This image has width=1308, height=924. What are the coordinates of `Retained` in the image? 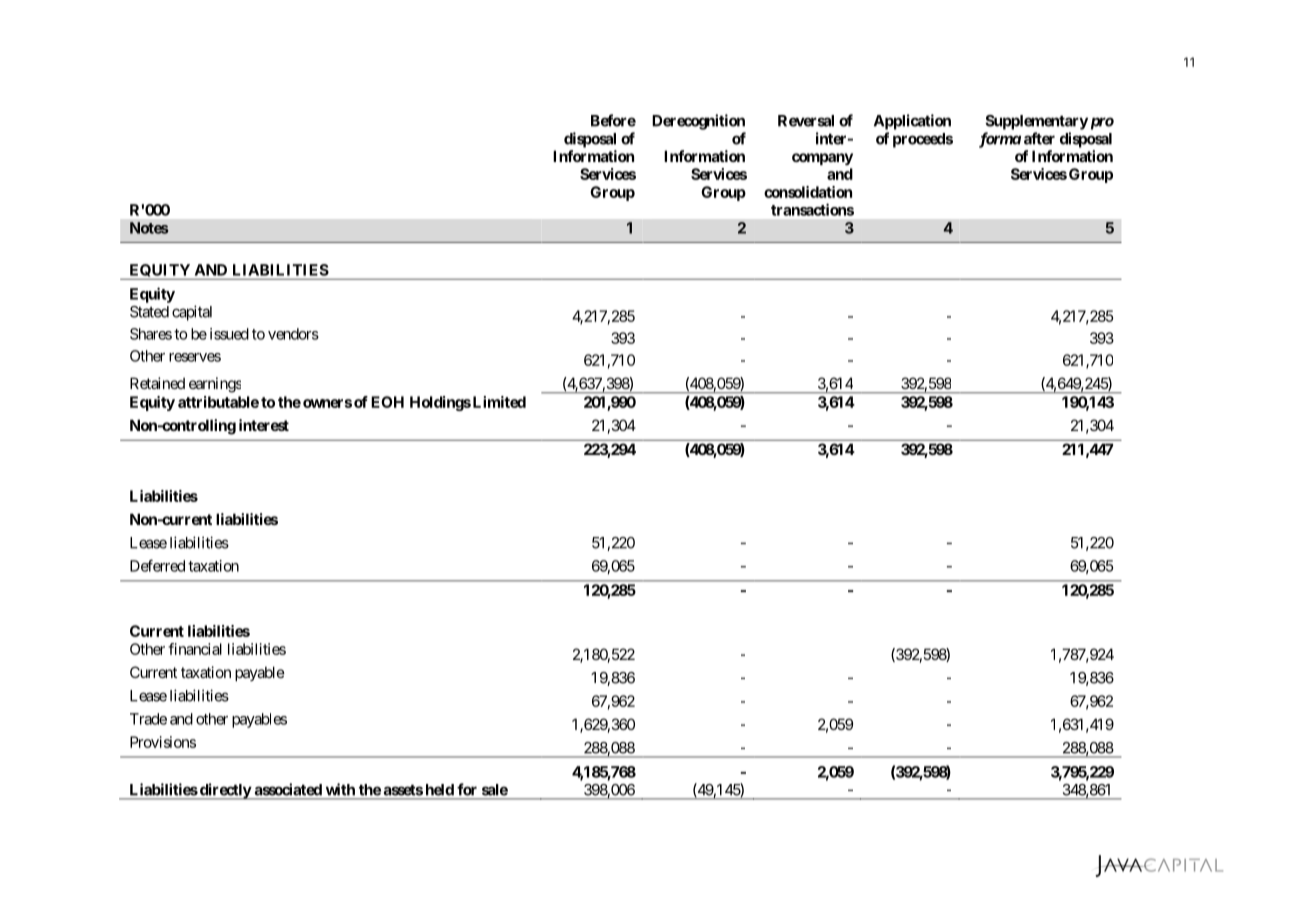 It's located at (157, 383).
